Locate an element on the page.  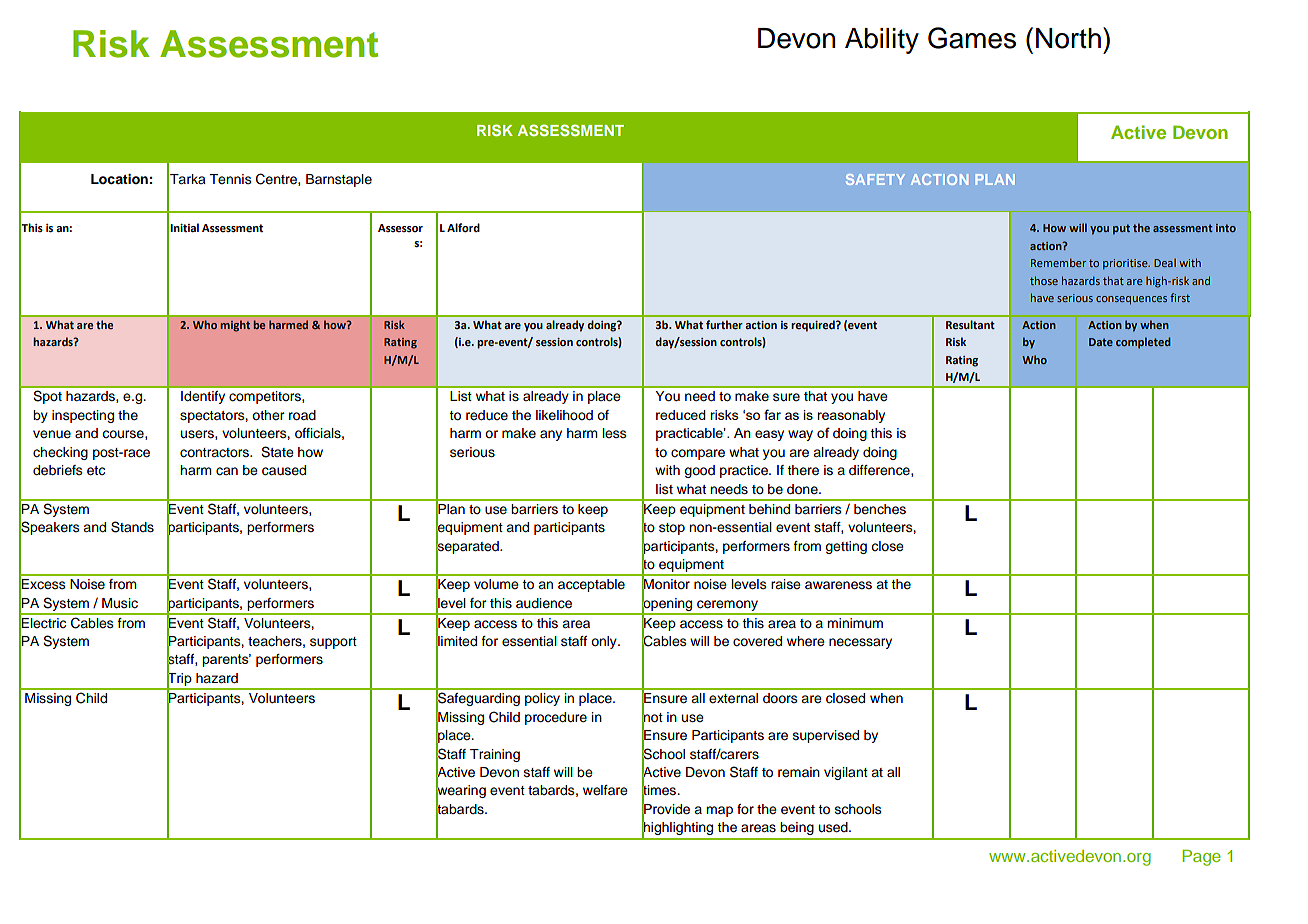
only is located at coordinates (605, 642).
